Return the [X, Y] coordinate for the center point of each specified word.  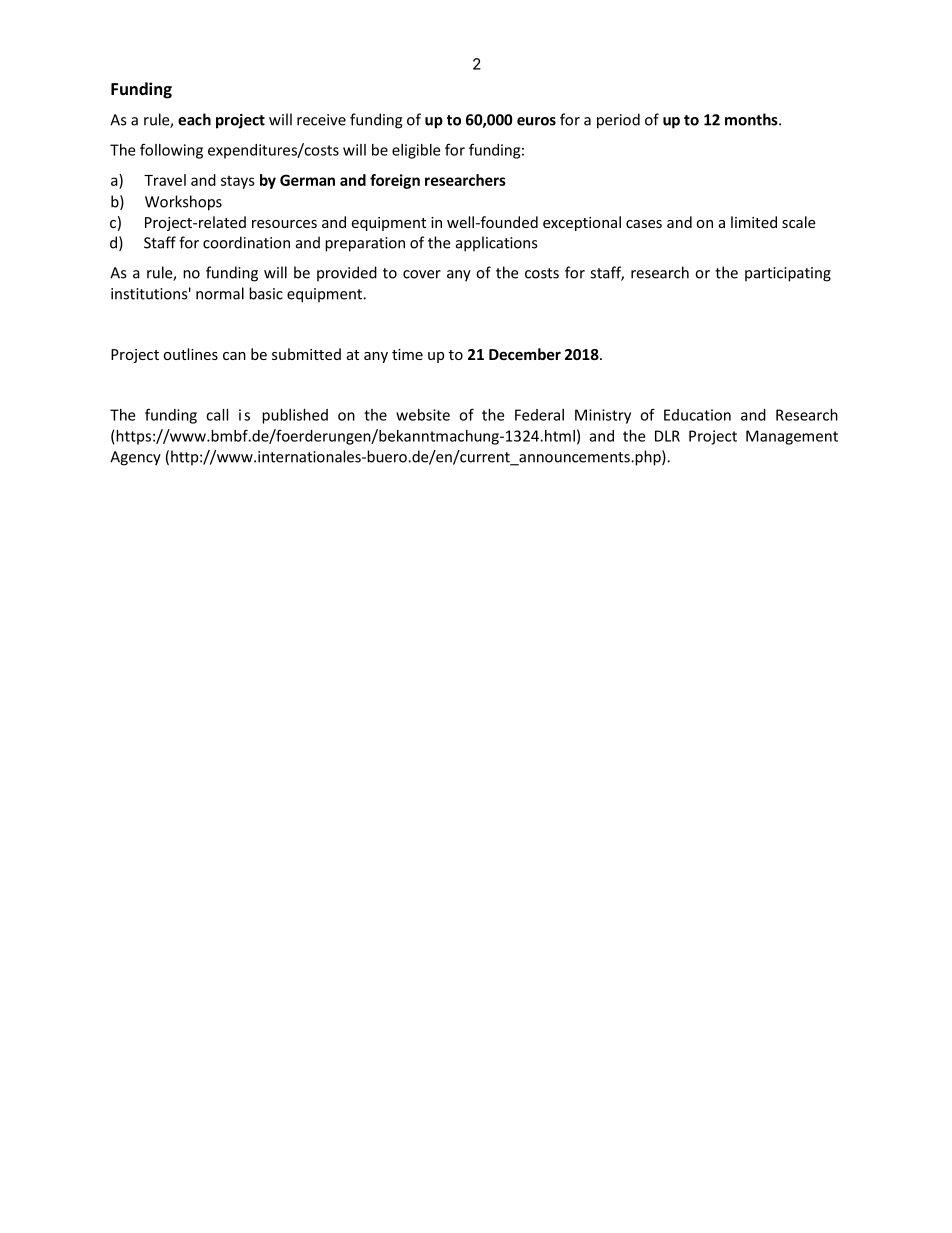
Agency [135, 458]
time [407, 354]
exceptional [582, 223]
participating [788, 274]
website [423, 415]
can [234, 356]
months [752, 119]
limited [754, 222]
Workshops [183, 203]
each [194, 119]
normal [220, 293]
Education [697, 415]
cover [422, 274]
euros [536, 121]
